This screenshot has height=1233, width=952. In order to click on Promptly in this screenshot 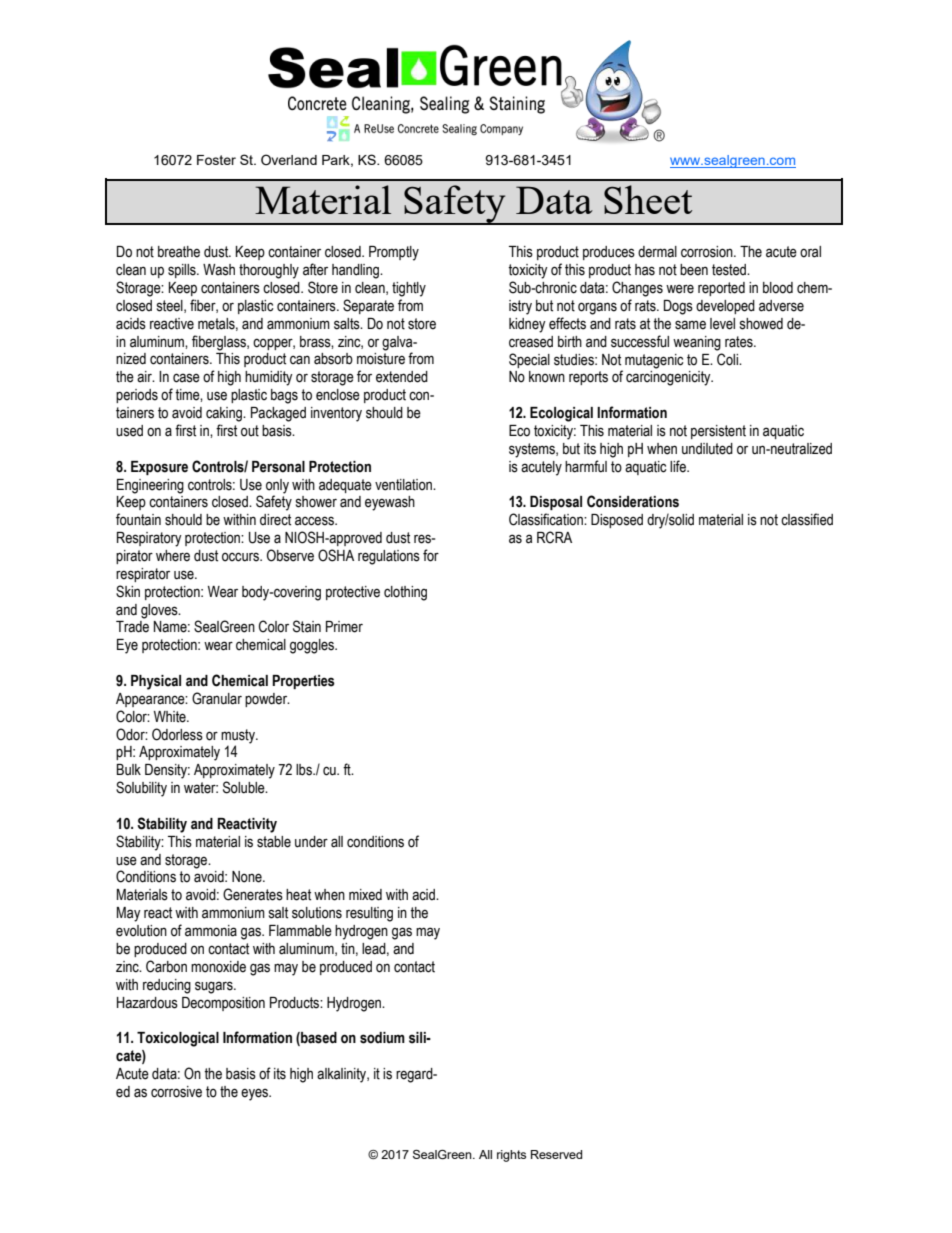, I will do `click(394, 253)`.
